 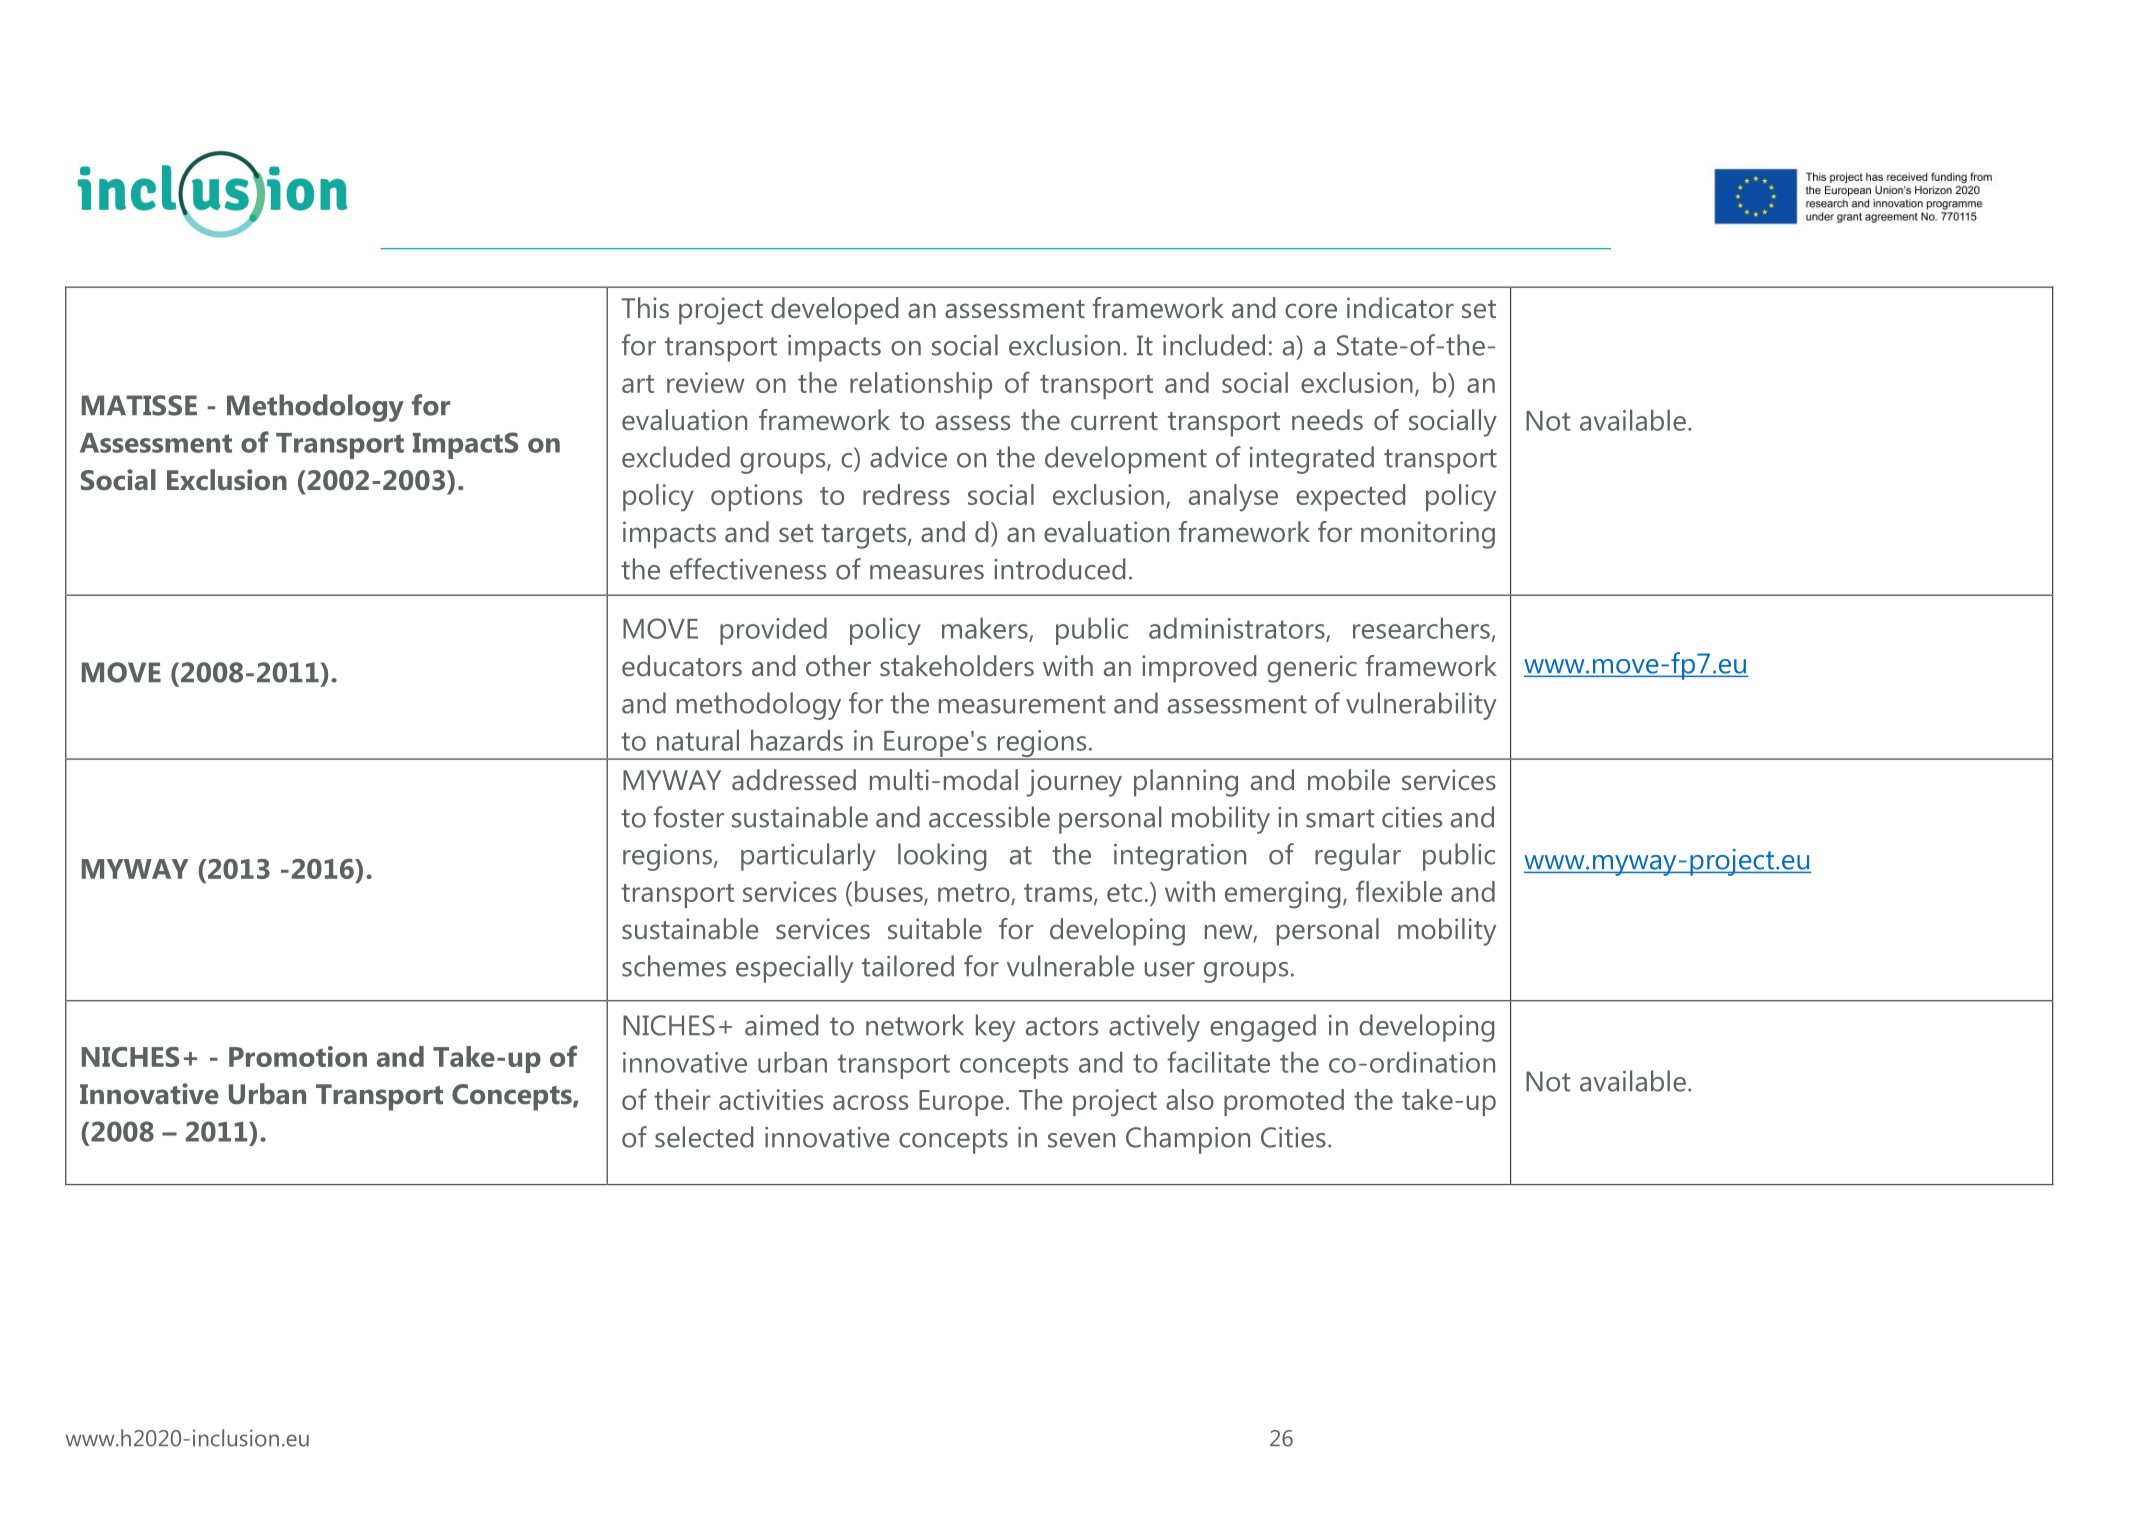 I want to click on excluded, so click(x=676, y=457).
